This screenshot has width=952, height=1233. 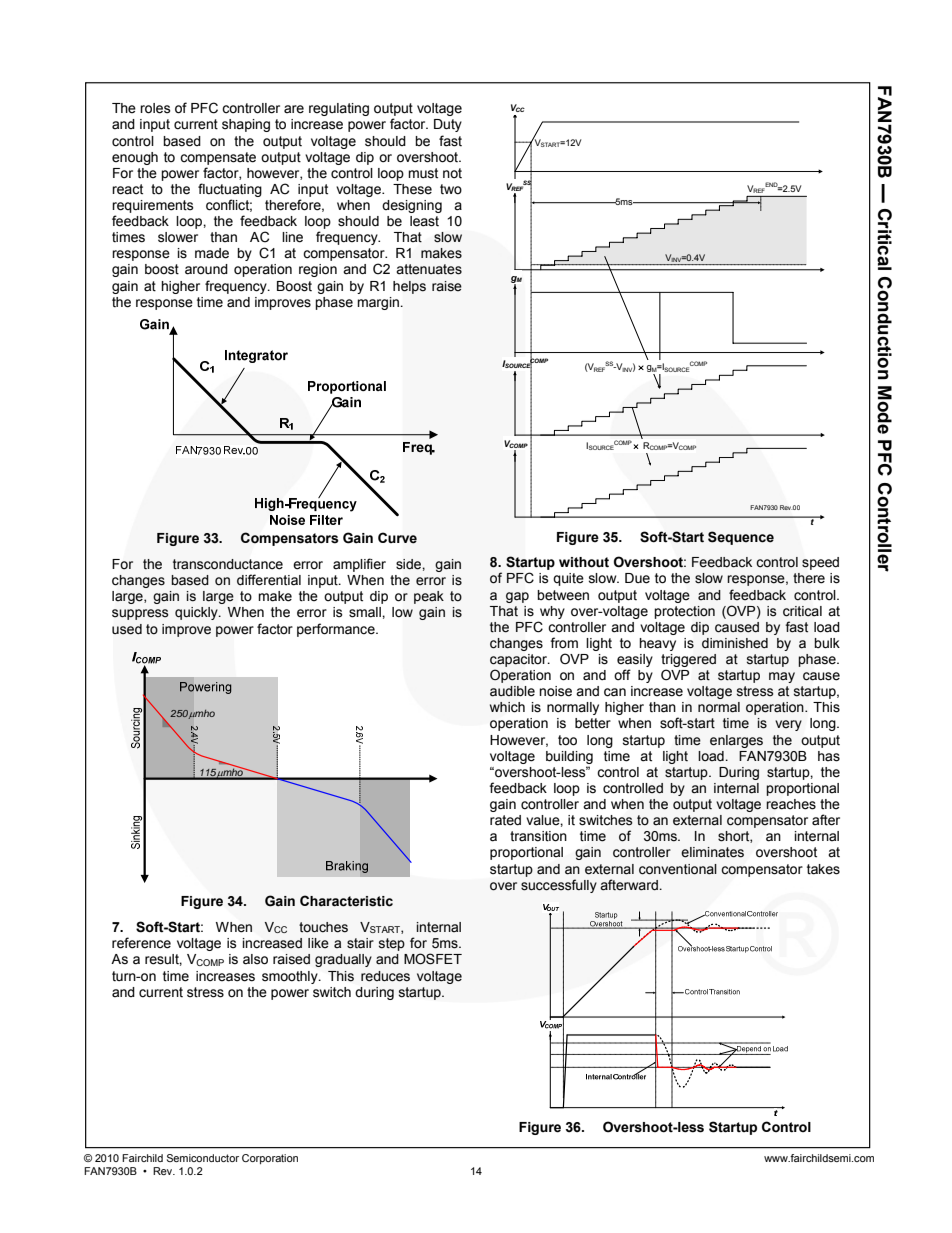 What do you see at coordinates (448, 125) in the screenshot?
I see `Duty` at bounding box center [448, 125].
